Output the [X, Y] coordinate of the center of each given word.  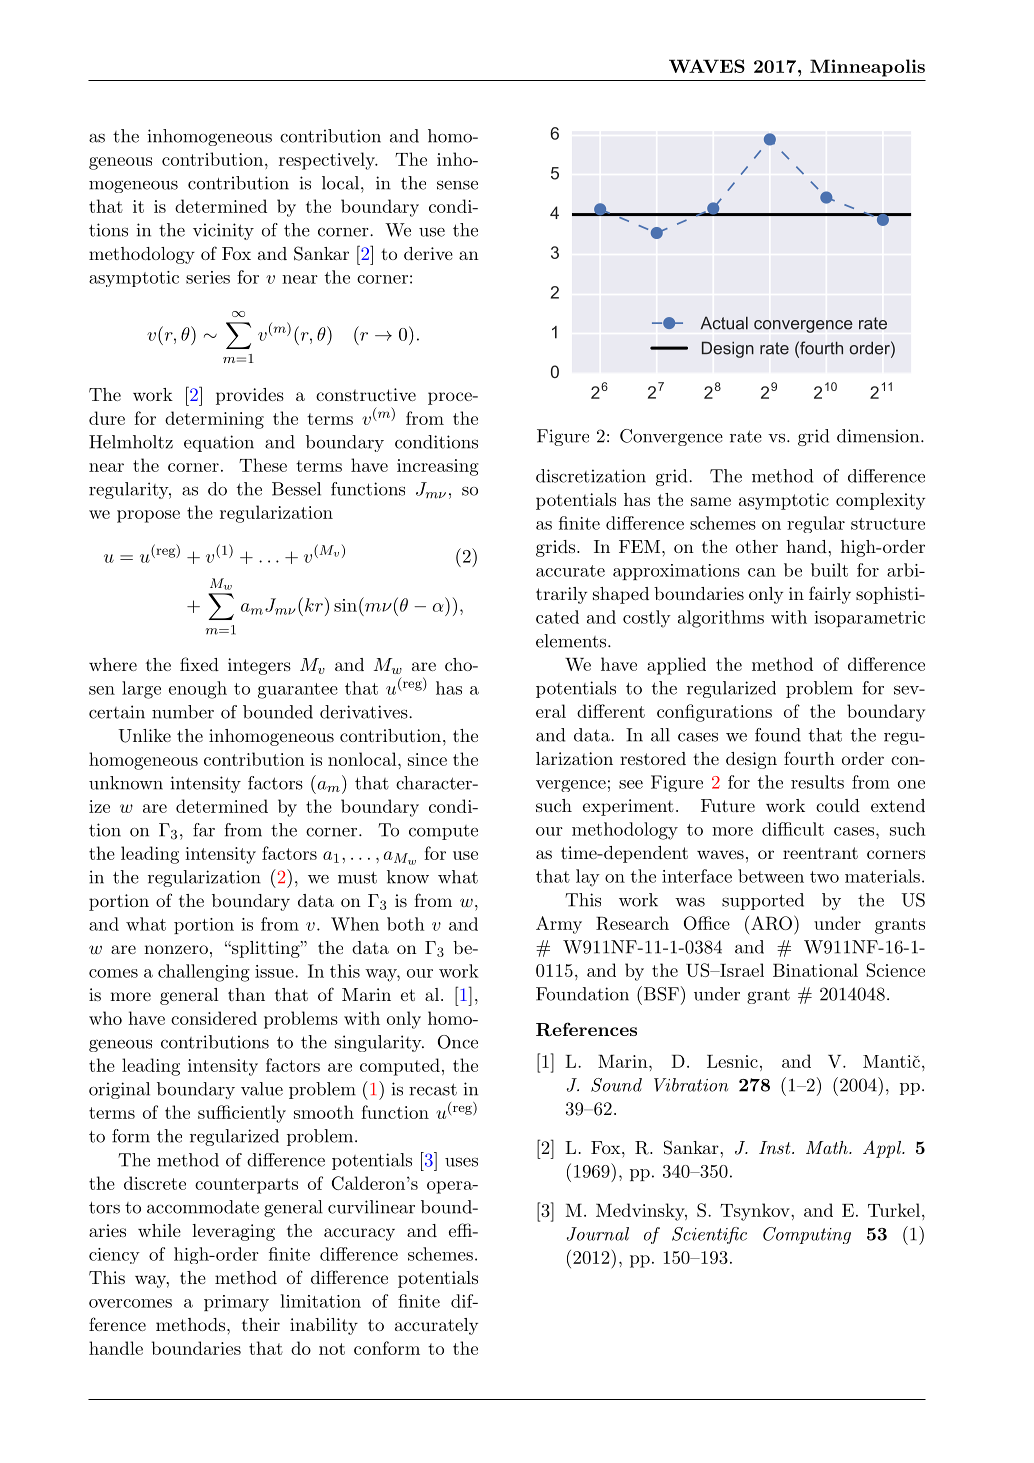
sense [457, 185]
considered [214, 1018]
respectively [328, 161]
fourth [809, 758]
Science [896, 970]
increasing [438, 467]
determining [214, 420]
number [183, 712]
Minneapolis [867, 68]
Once [458, 1042]
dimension [878, 436]
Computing [807, 1235]
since [427, 759]
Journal [598, 1234]
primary [236, 1303]
